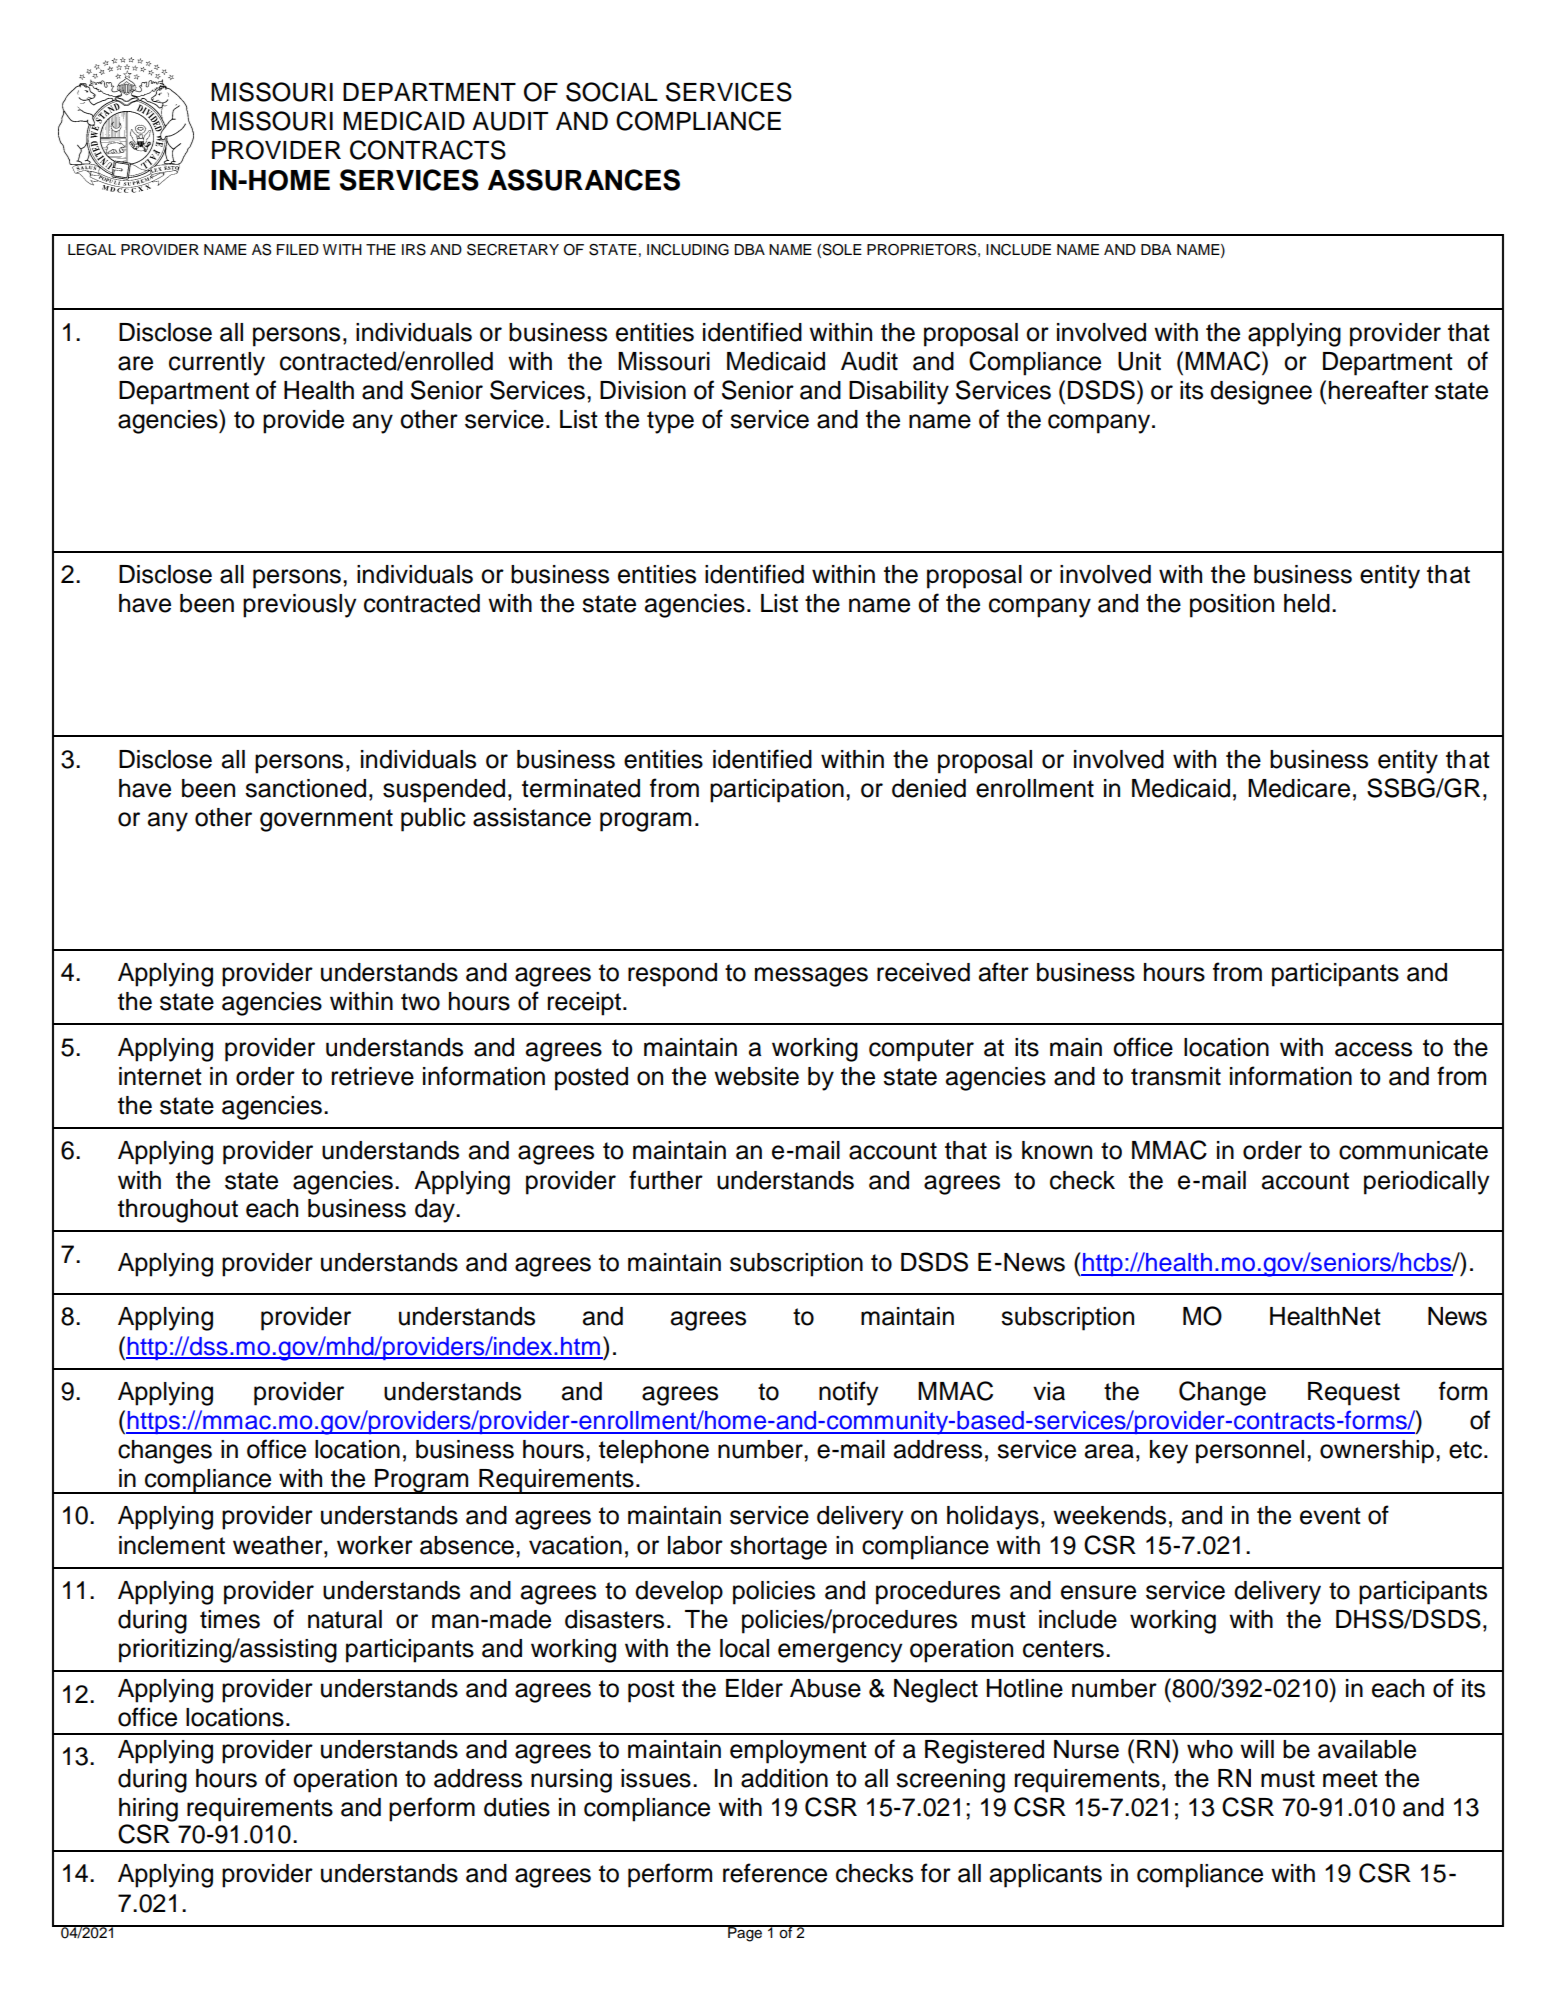  Describe the element at coordinates (178, 1211) in the screenshot. I see `throughout` at that location.
